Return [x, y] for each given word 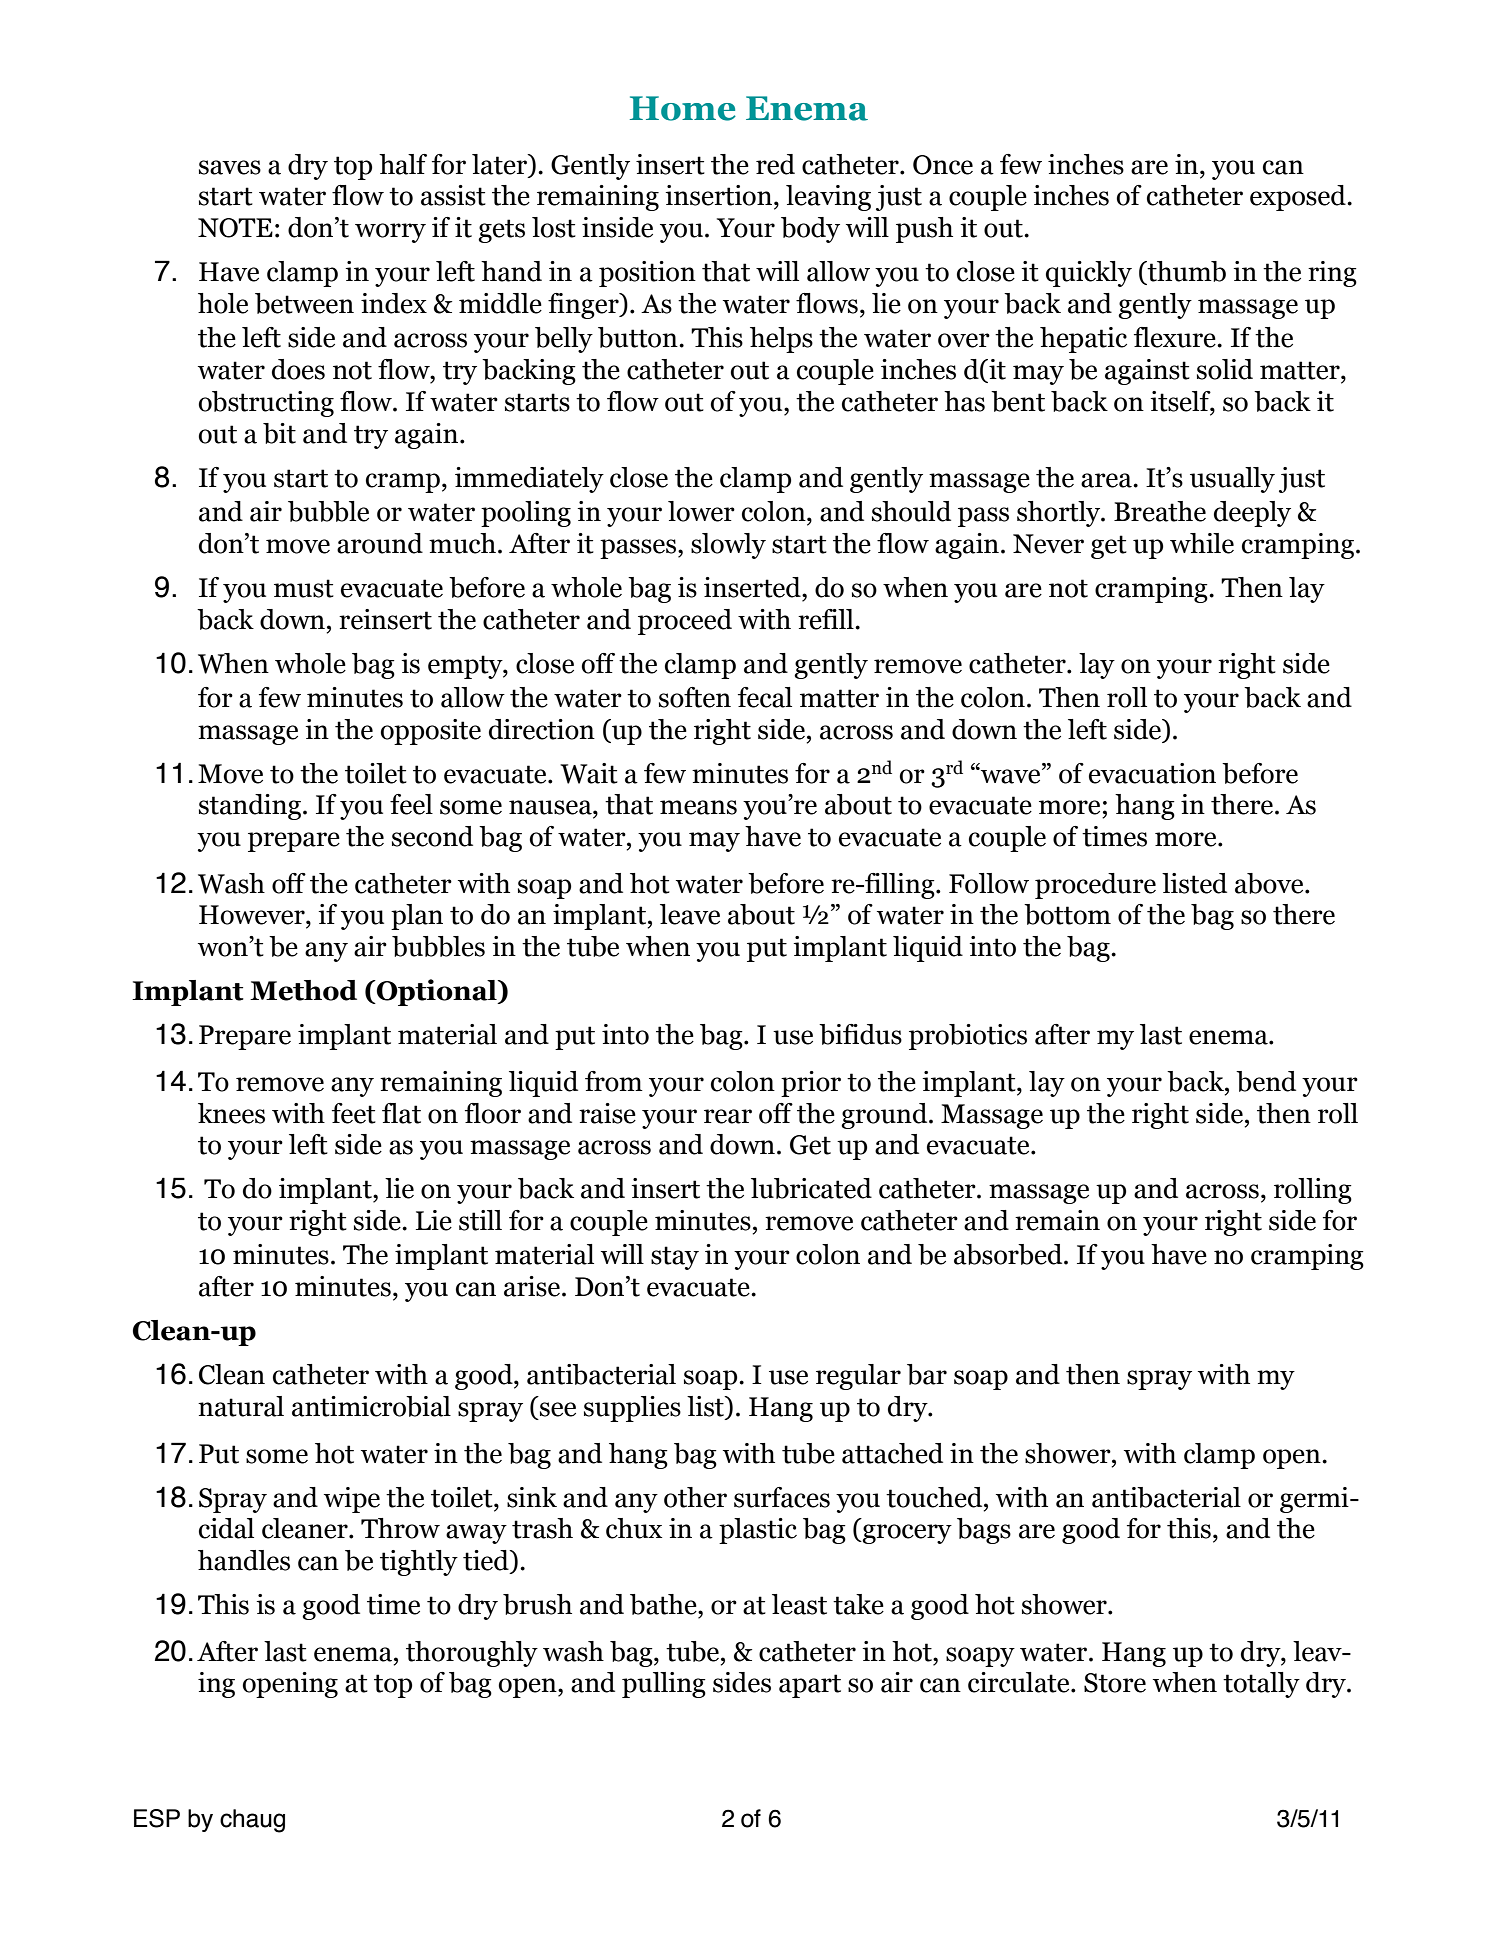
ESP [157, 1818]
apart [810, 1686]
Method [303, 990]
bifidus [860, 1034]
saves [230, 167]
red [775, 164]
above [1270, 883]
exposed [1299, 198]
